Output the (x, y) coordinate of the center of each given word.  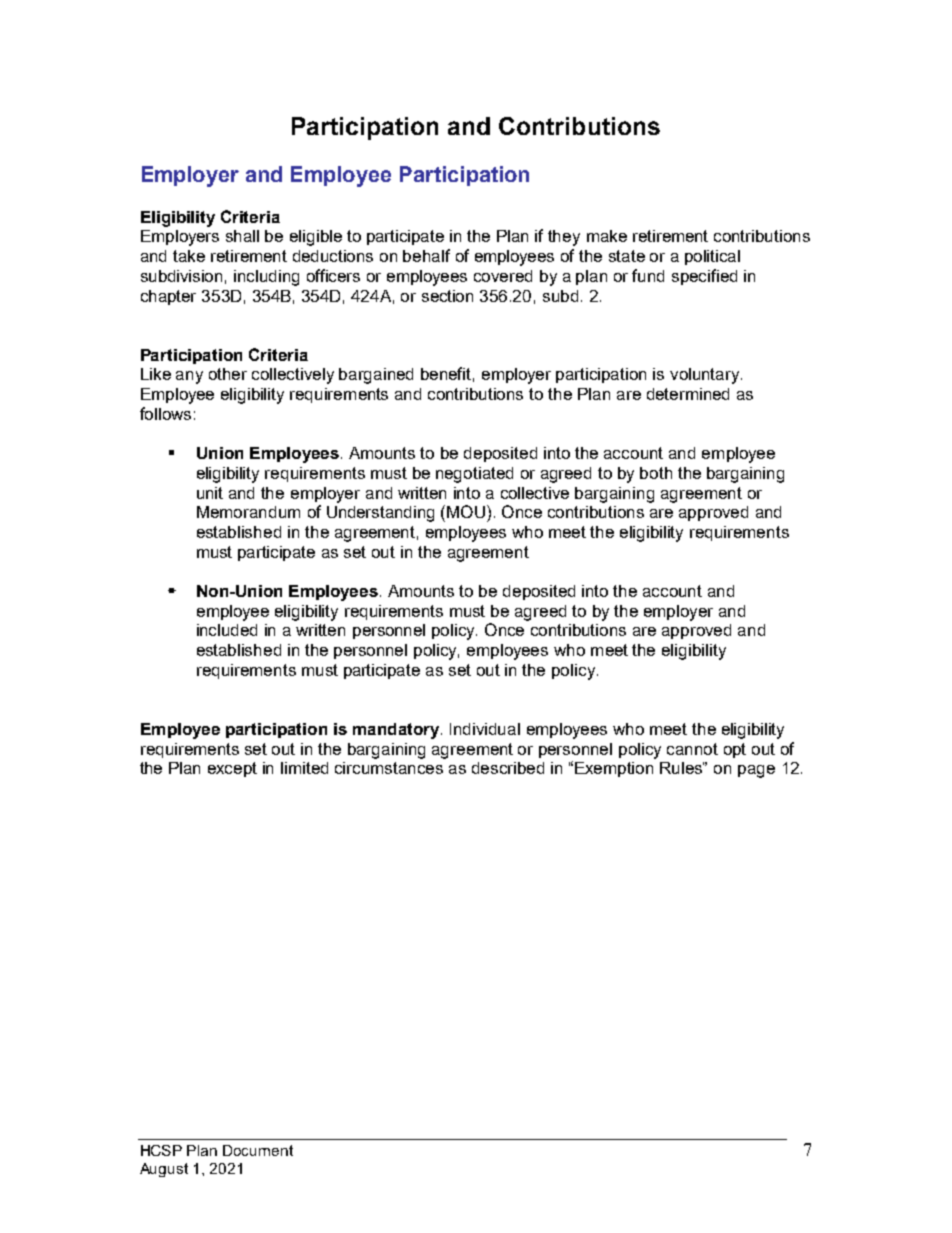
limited (304, 768)
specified (704, 277)
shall (242, 236)
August (164, 1170)
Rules (682, 768)
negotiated (474, 475)
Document (258, 1150)
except (232, 769)
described (508, 768)
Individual (485, 729)
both (656, 473)
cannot (692, 749)
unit (210, 493)
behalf (426, 255)
